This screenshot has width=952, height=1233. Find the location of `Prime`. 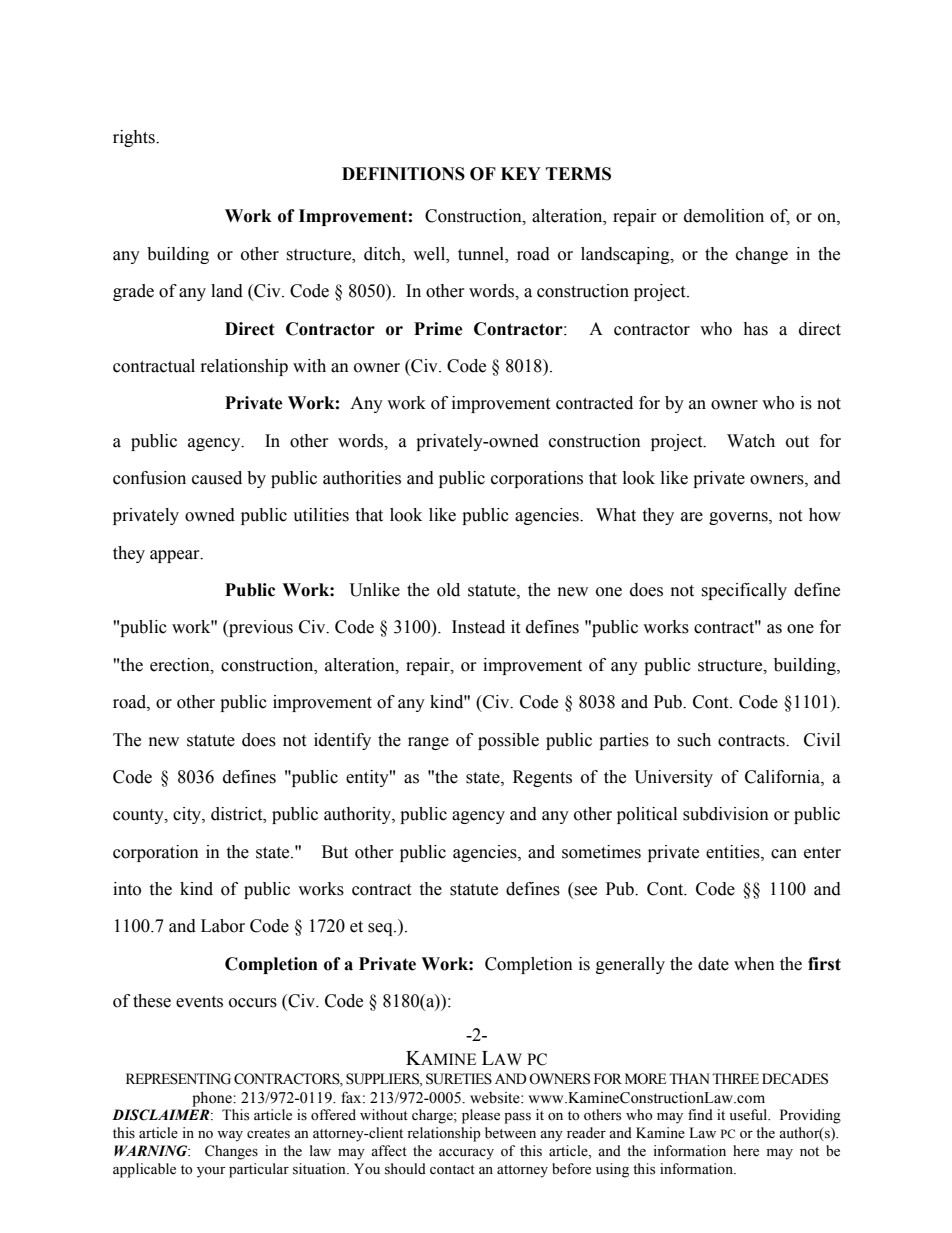

Prime is located at coordinates (438, 329).
